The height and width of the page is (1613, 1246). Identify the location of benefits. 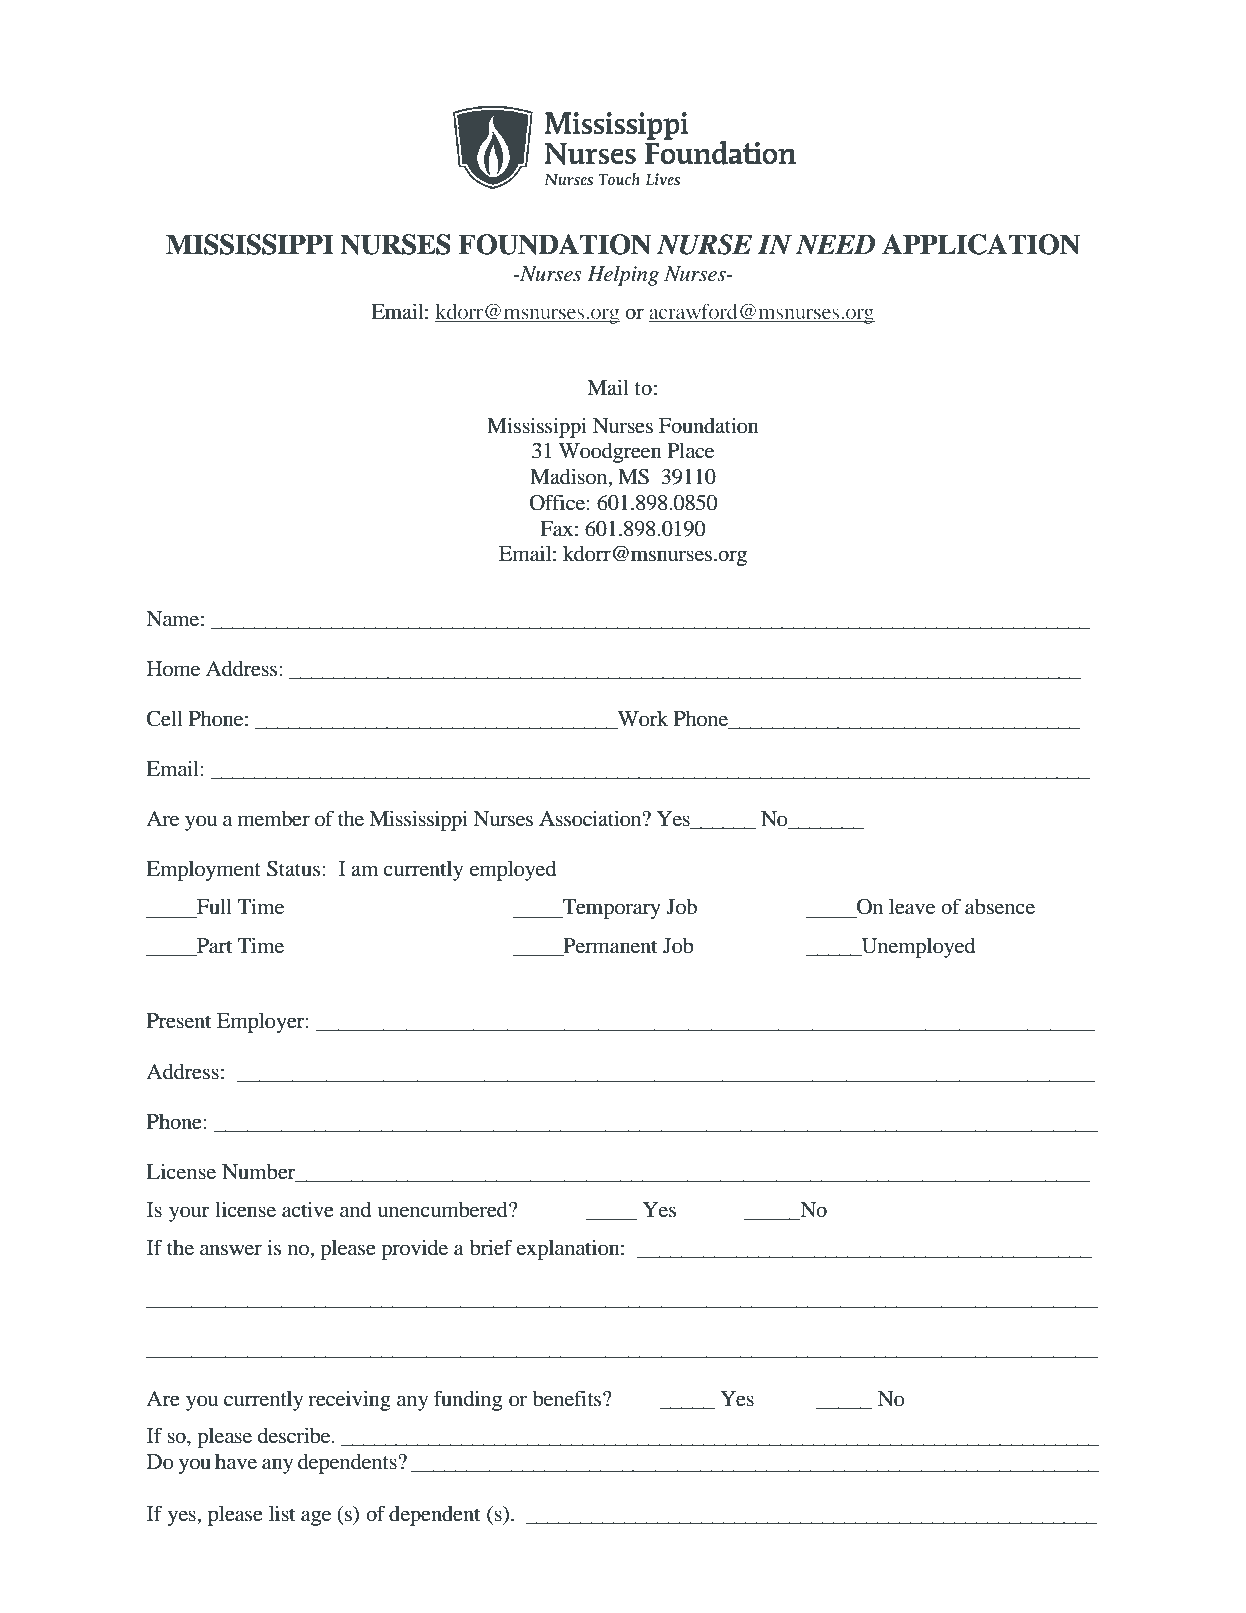
(568, 1398).
